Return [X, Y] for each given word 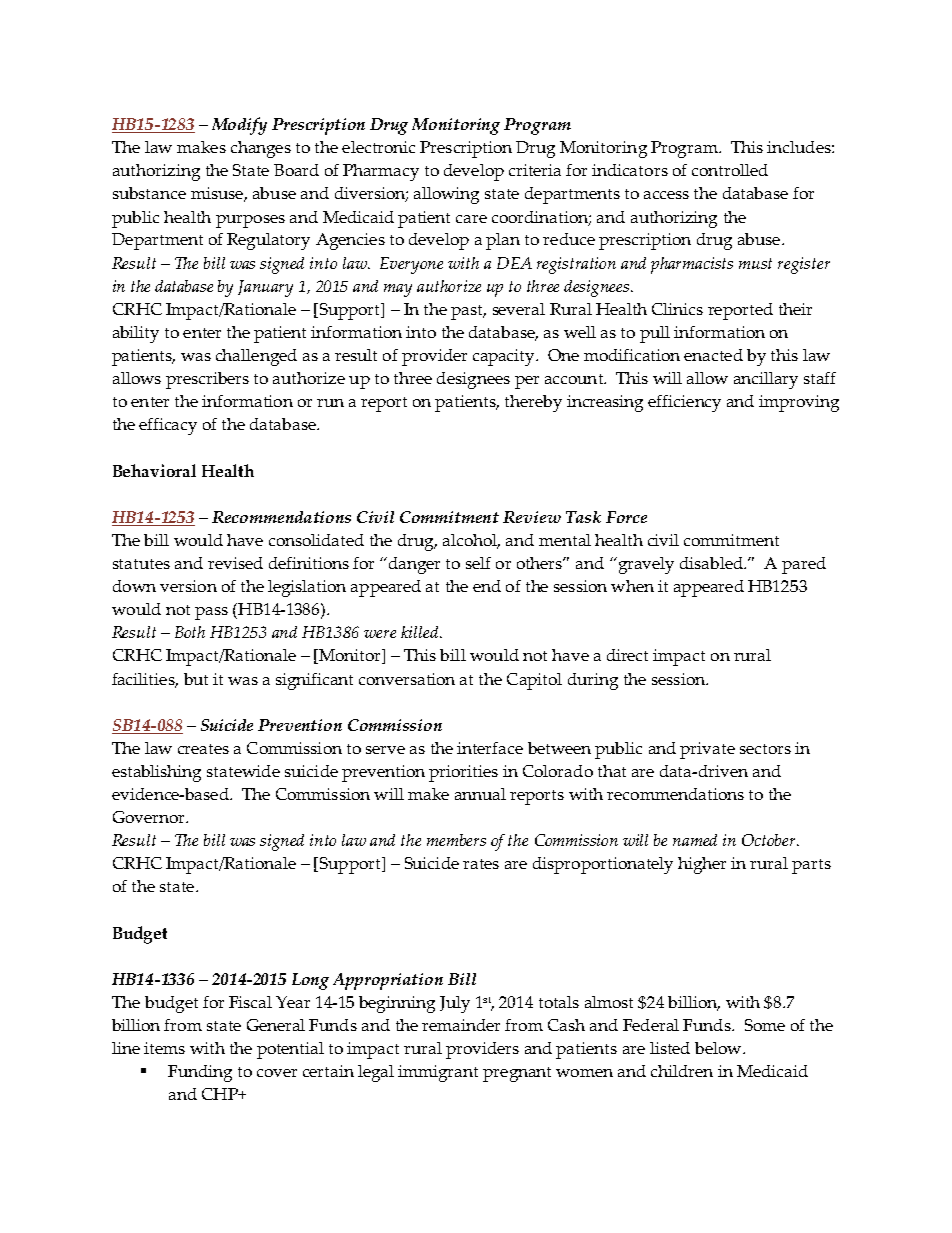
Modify [239, 126]
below [719, 1048]
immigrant [438, 1073]
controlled [730, 170]
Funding [200, 1073]
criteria [535, 170]
